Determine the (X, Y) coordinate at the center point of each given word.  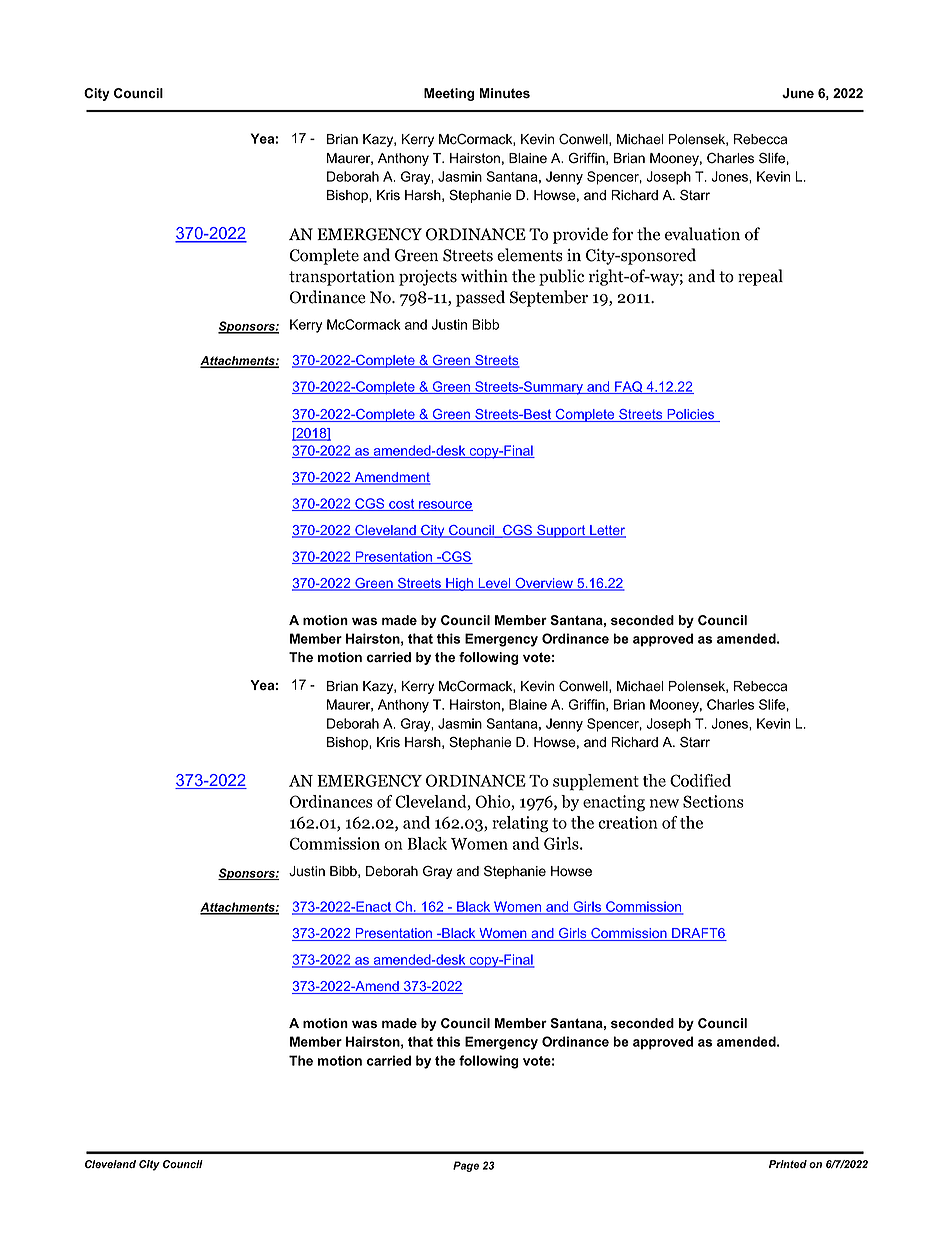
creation (628, 822)
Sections (713, 801)
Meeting (449, 94)
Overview (544, 584)
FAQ (629, 387)
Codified (700, 780)
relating (520, 824)
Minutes (504, 93)
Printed (788, 1164)
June (798, 93)
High (460, 584)
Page (466, 1166)
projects (428, 278)
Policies (691, 415)
